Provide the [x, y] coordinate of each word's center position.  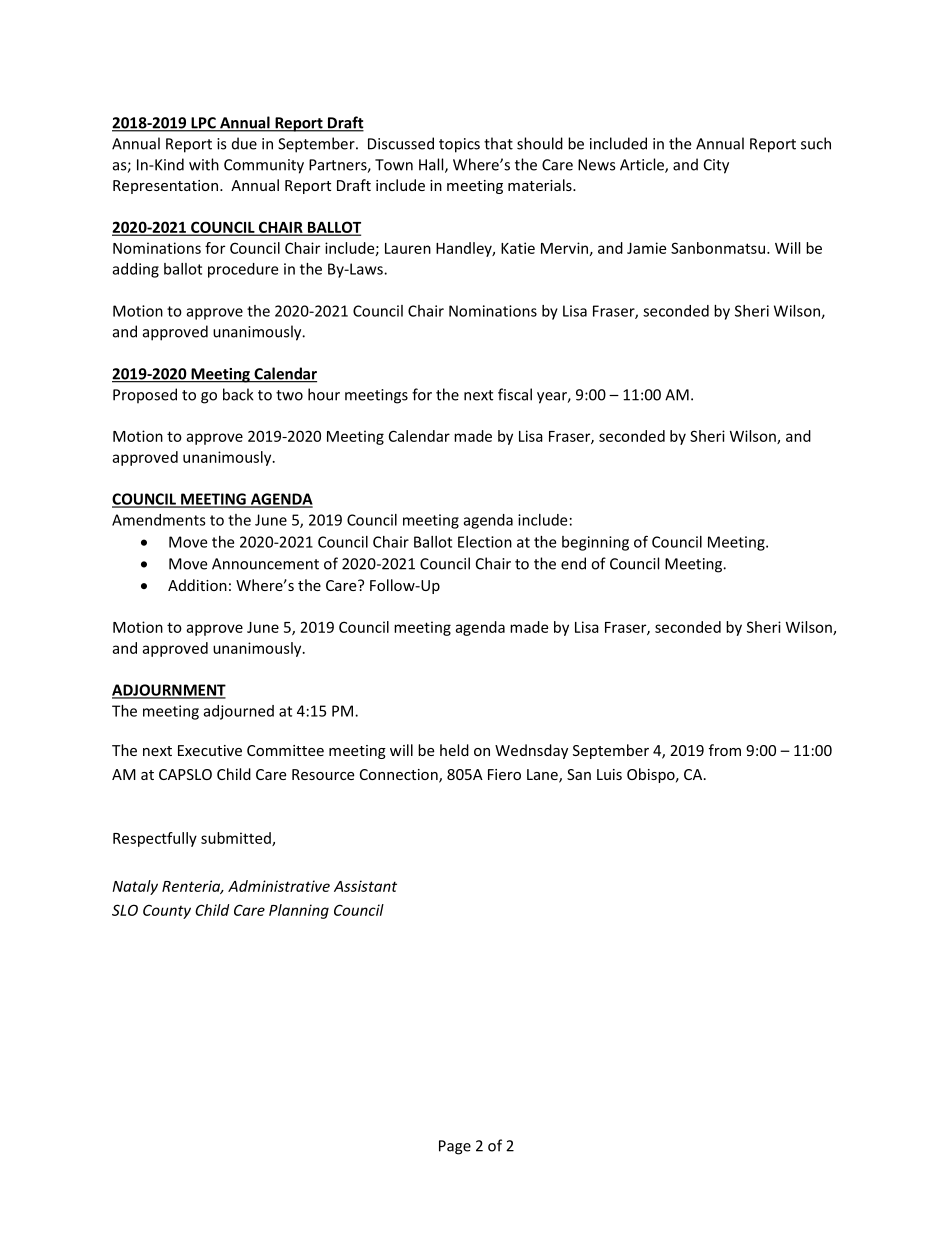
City [716, 166]
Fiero [504, 774]
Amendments [159, 520]
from [725, 750]
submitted [237, 839]
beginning [595, 543]
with [204, 164]
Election [485, 542]
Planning [299, 911]
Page [455, 1147]
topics [459, 145]
